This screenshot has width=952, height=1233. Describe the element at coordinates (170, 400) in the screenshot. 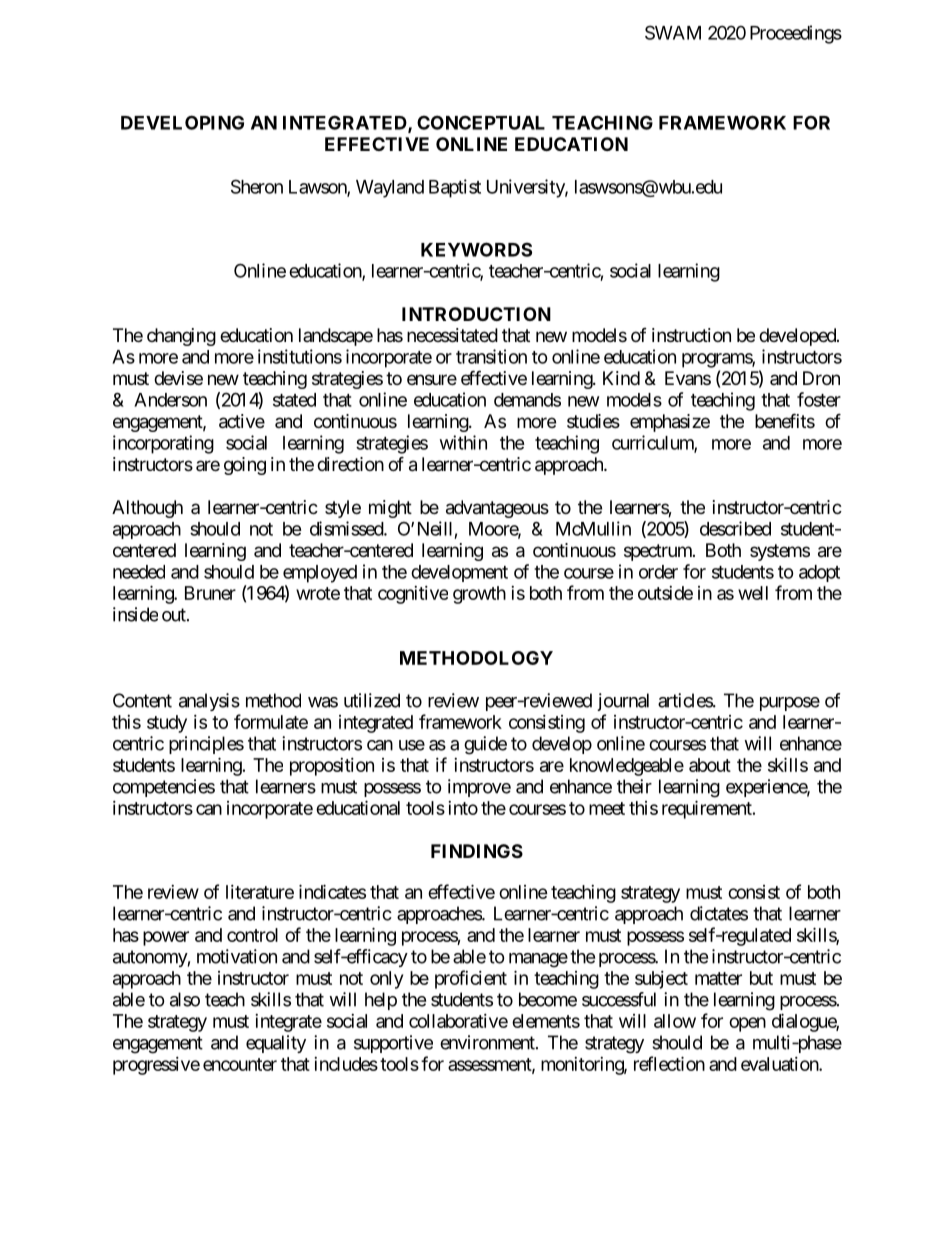

I see `Anderson` at that location.
